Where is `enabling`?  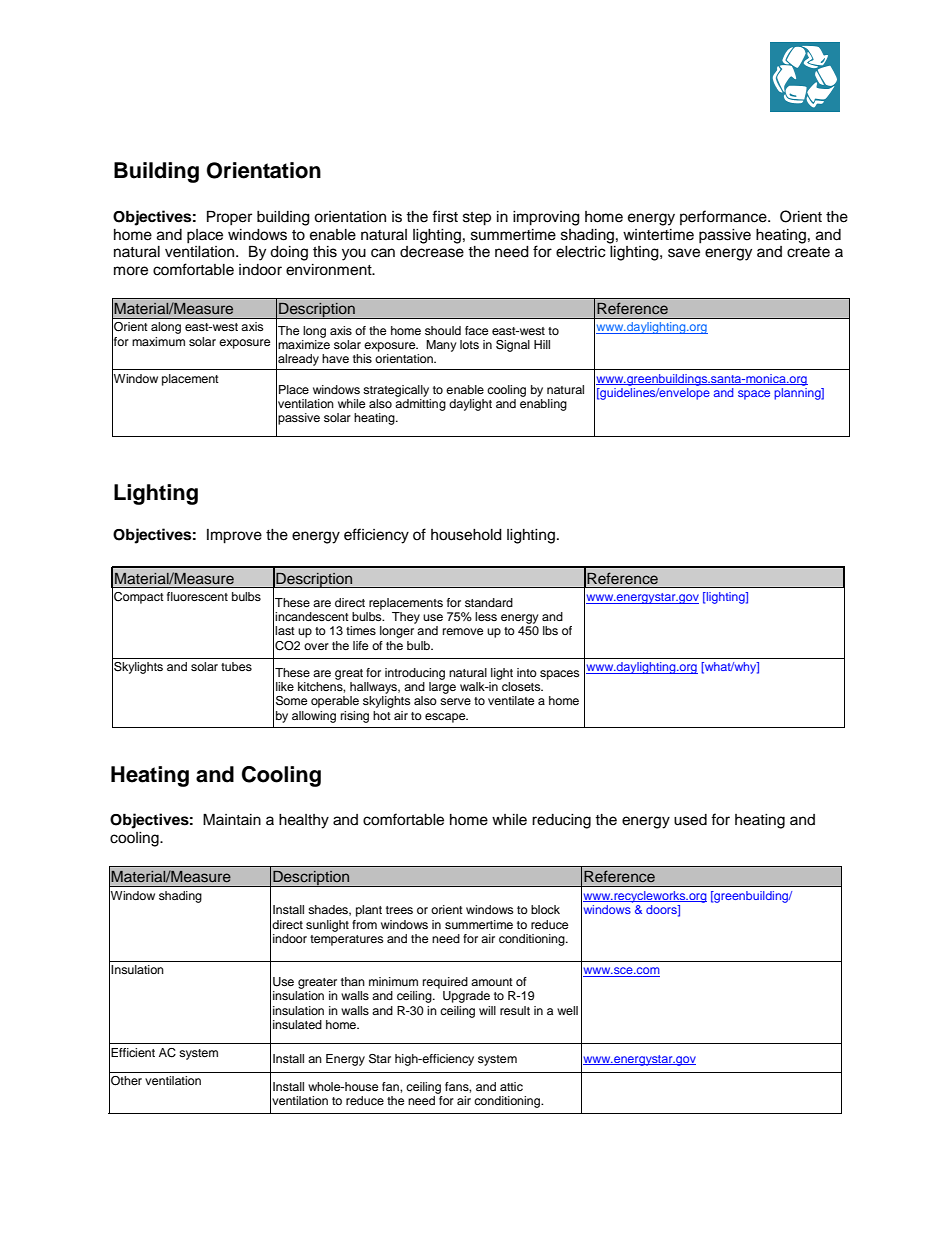 enabling is located at coordinates (543, 405).
